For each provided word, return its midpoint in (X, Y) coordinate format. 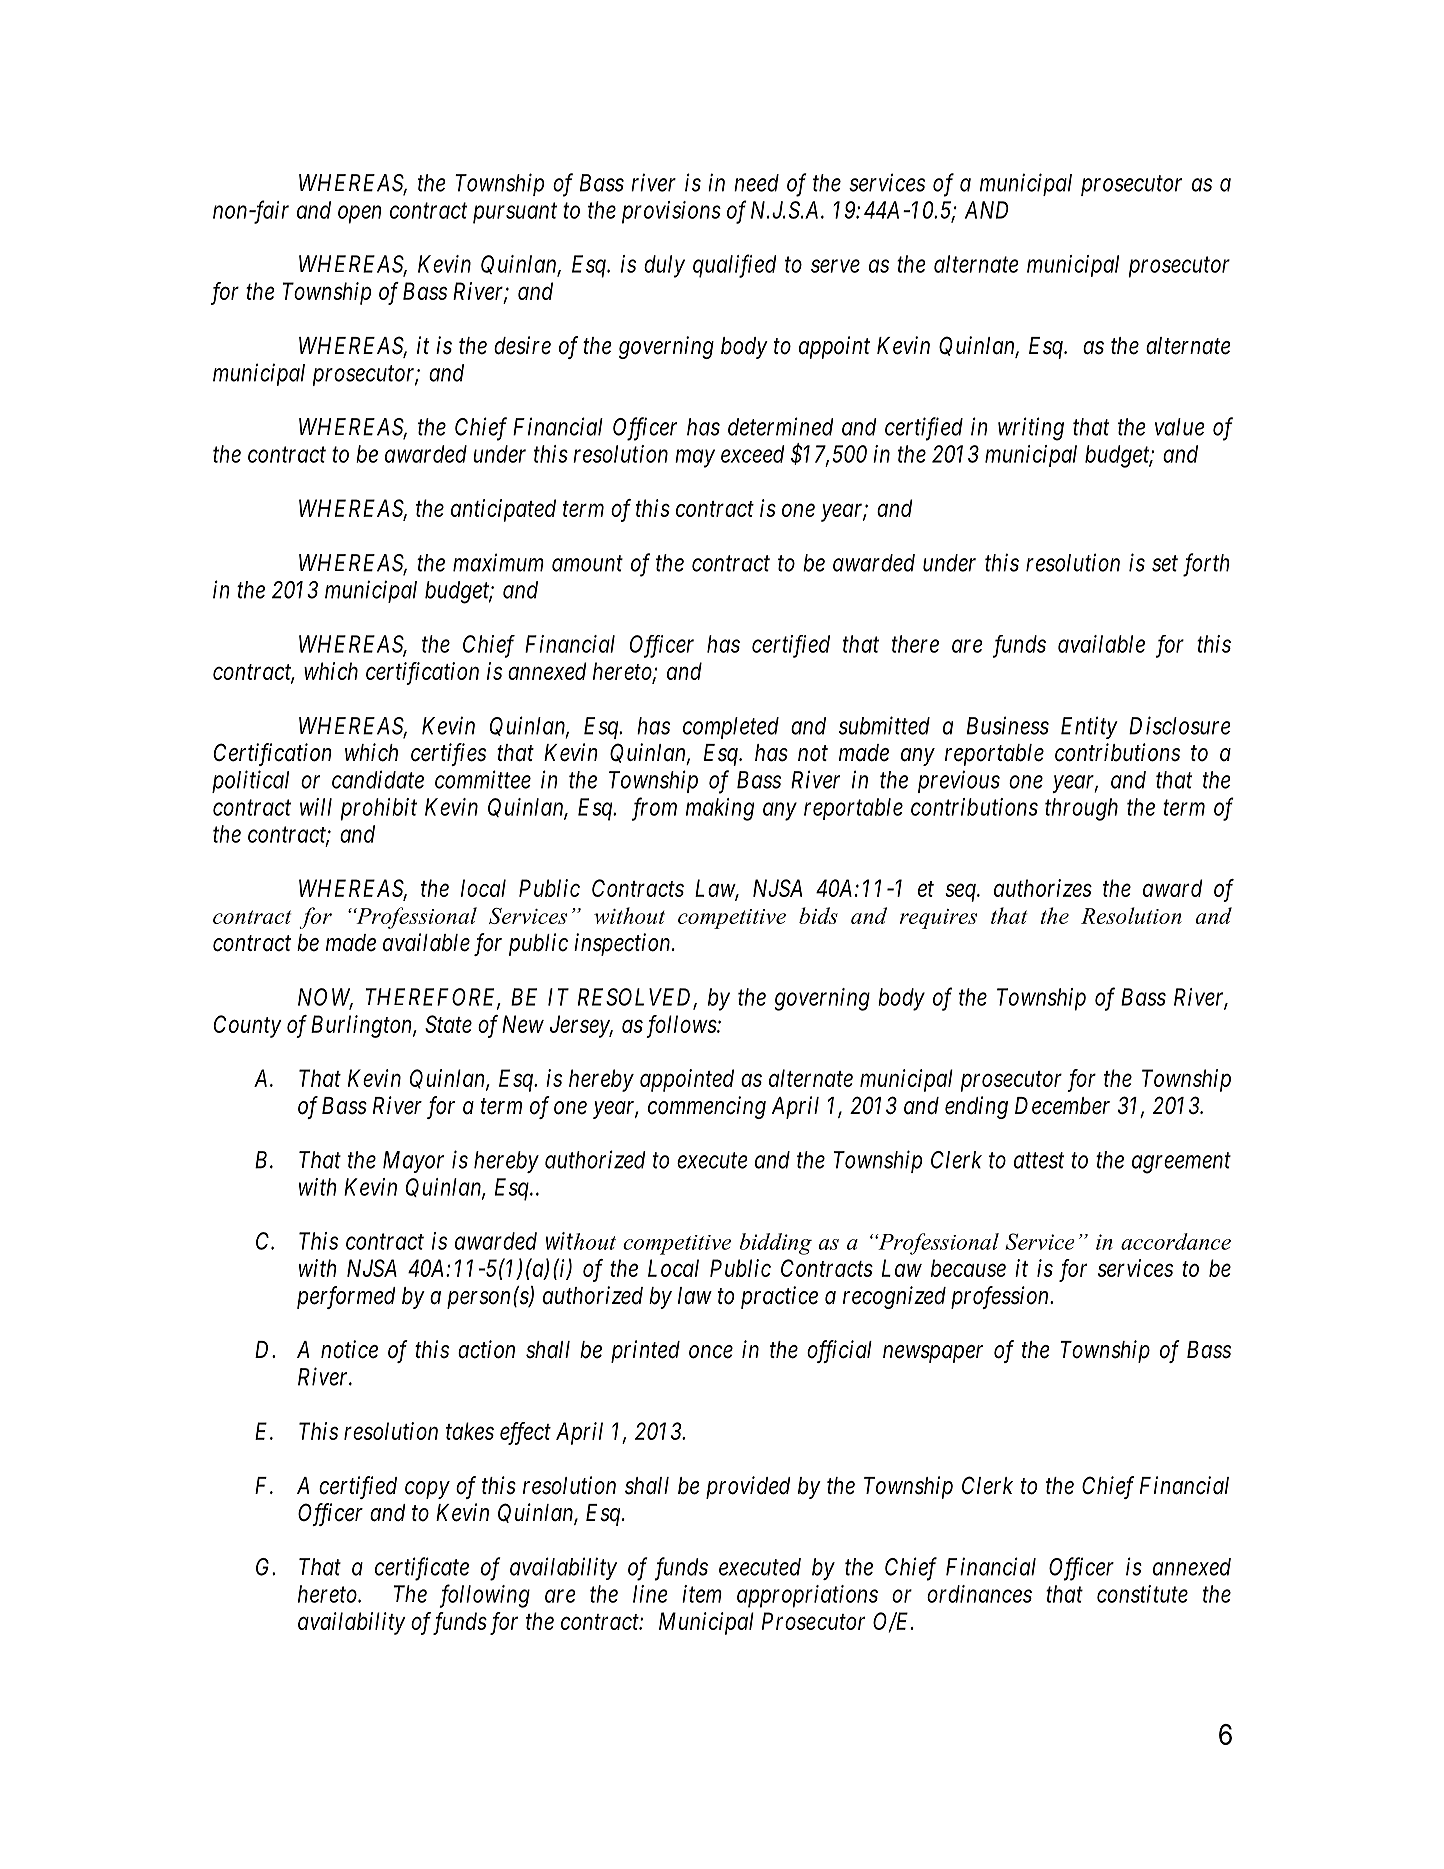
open (360, 215)
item (702, 1594)
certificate (422, 1569)
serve (835, 266)
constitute (1142, 1594)
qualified (734, 266)
